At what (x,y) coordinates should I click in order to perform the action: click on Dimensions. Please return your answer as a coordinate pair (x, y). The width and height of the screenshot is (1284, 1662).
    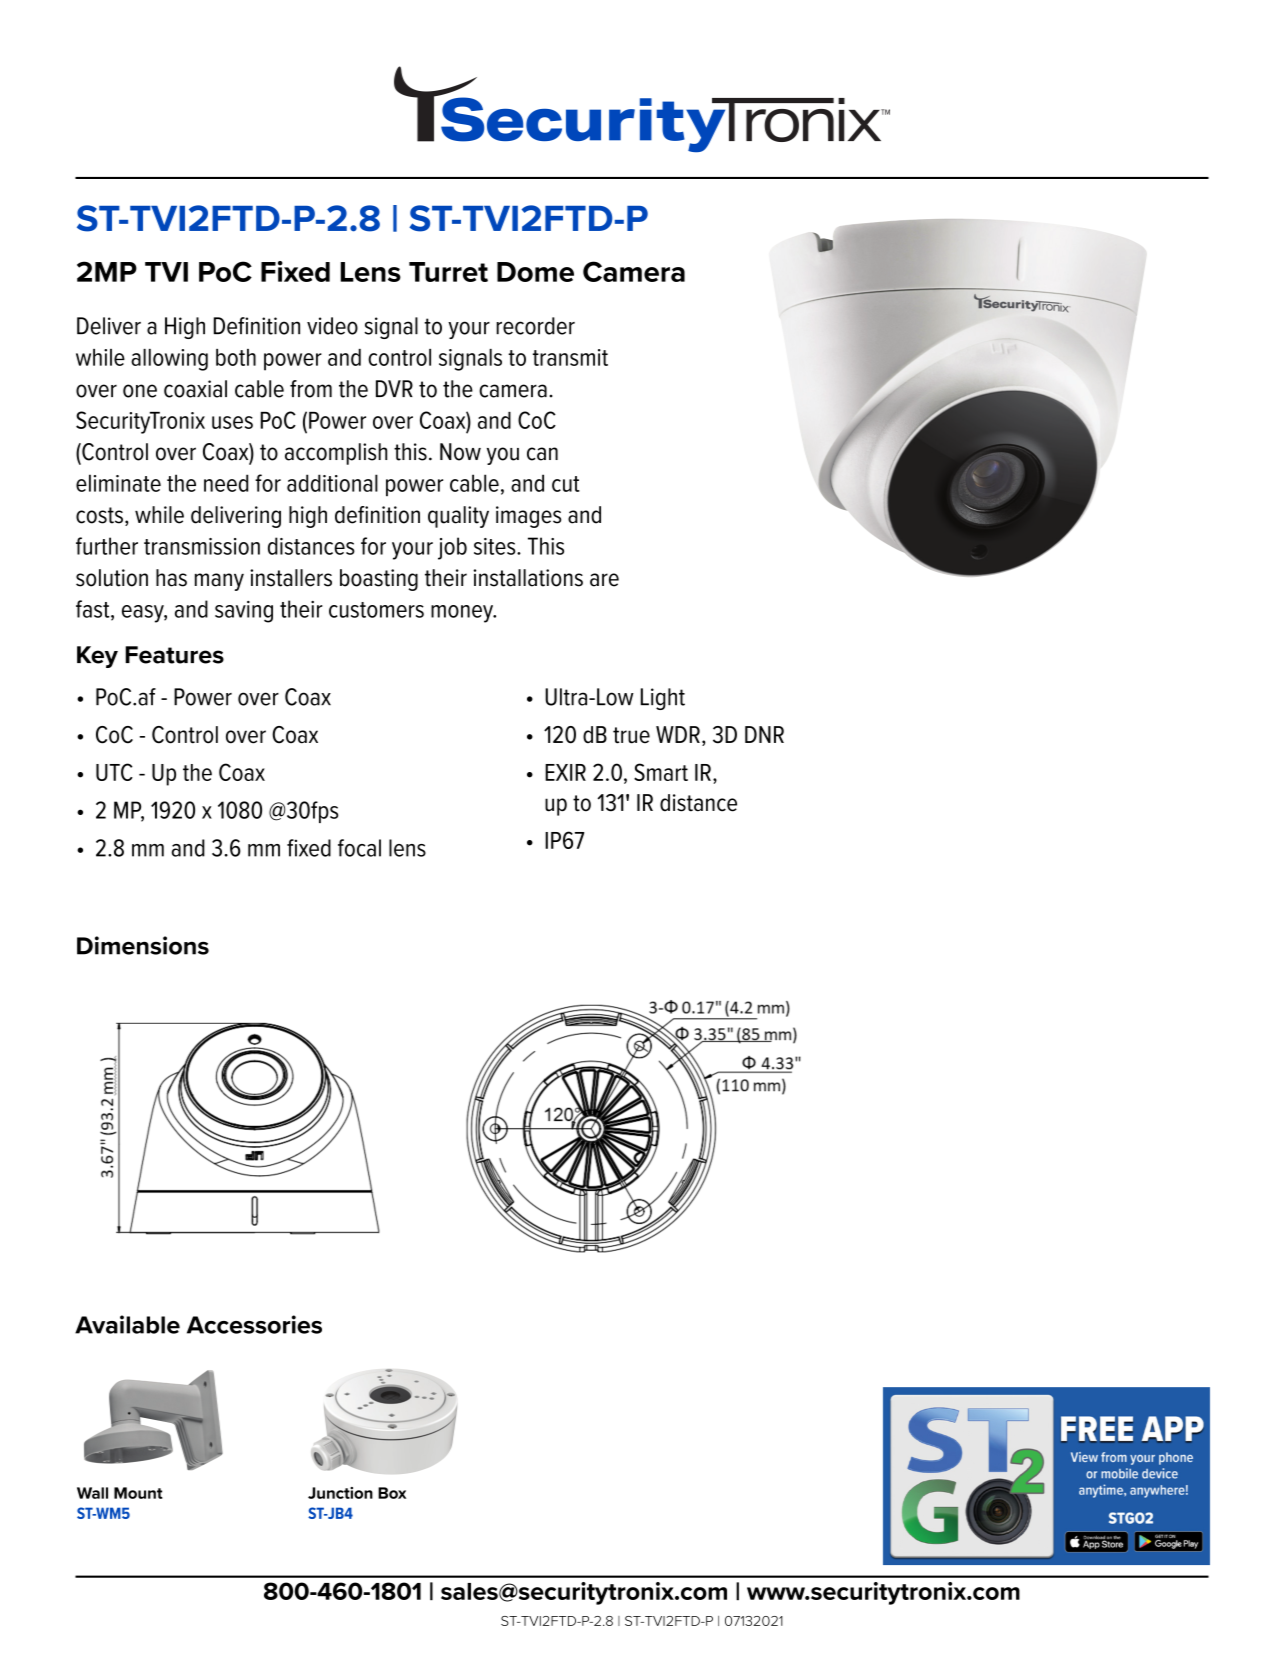
    Looking at the image, I should click on (143, 945).
